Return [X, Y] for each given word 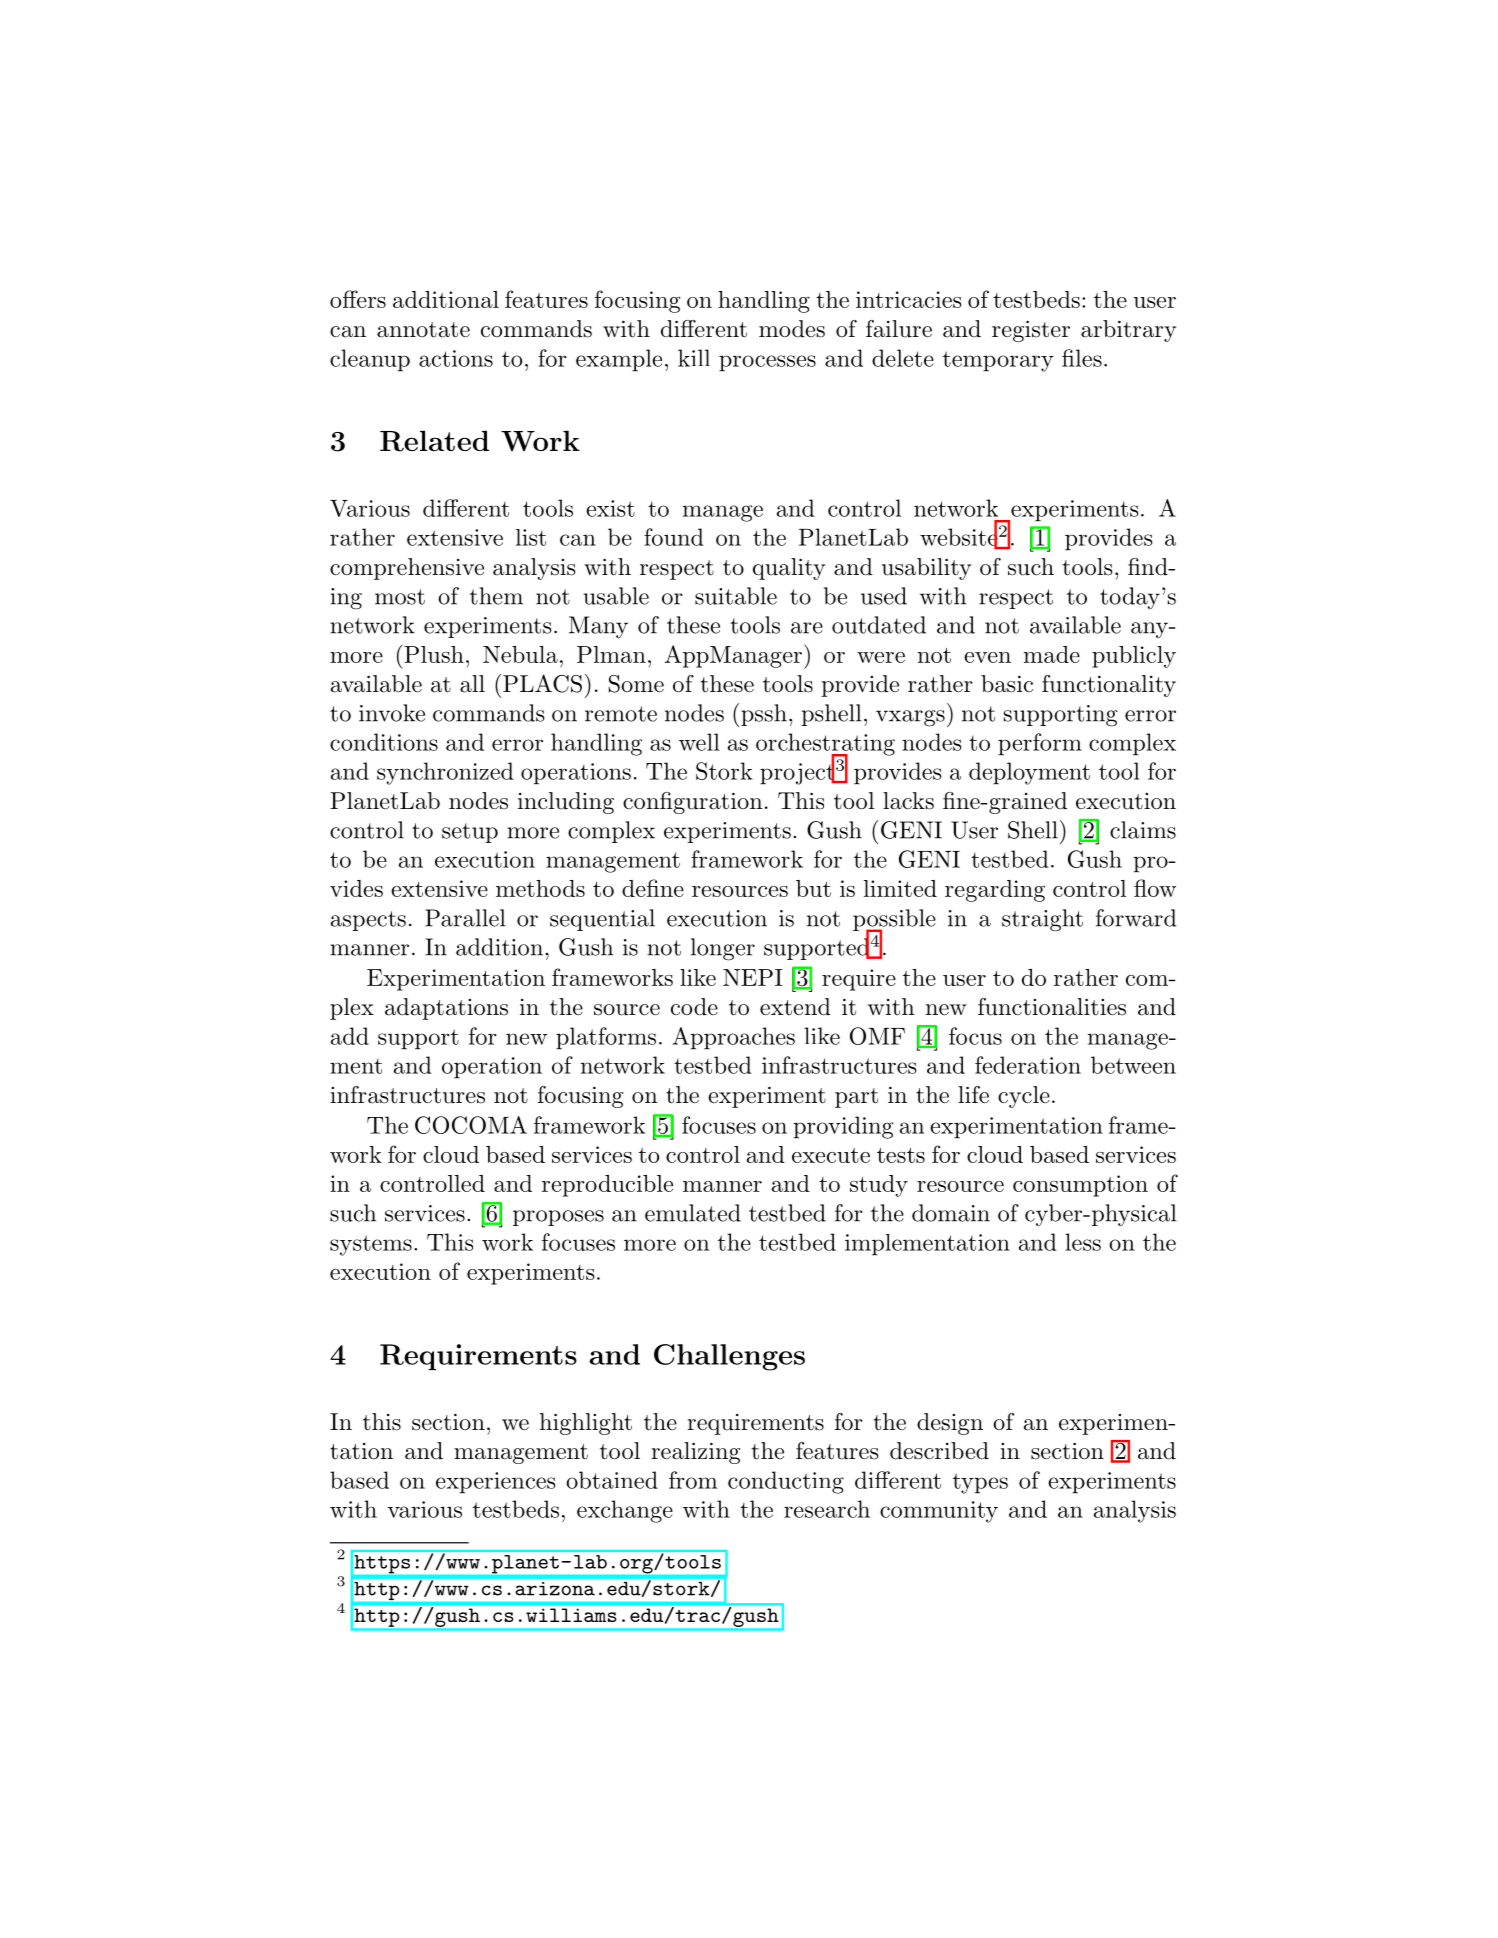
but [813, 888]
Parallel [465, 918]
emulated [693, 1213]
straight [1042, 920]
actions [456, 358]
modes [792, 329]
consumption [1080, 1186]
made [1052, 654]
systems [371, 1245]
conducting [786, 1482]
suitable [736, 596]
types [980, 1483]
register [1031, 331]
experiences [496, 1483]
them [496, 596]
